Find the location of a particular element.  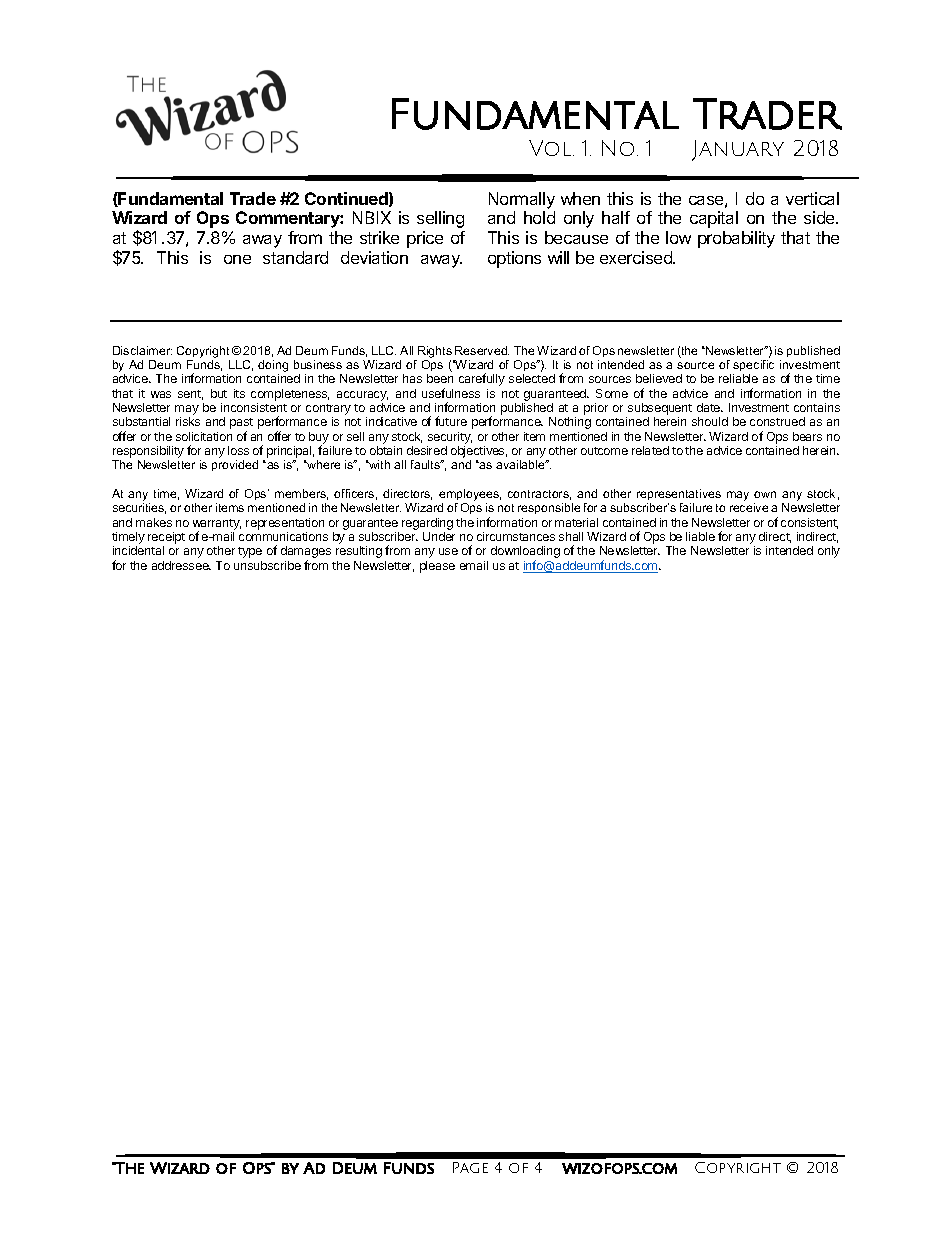

resulting is located at coordinates (359, 552).
